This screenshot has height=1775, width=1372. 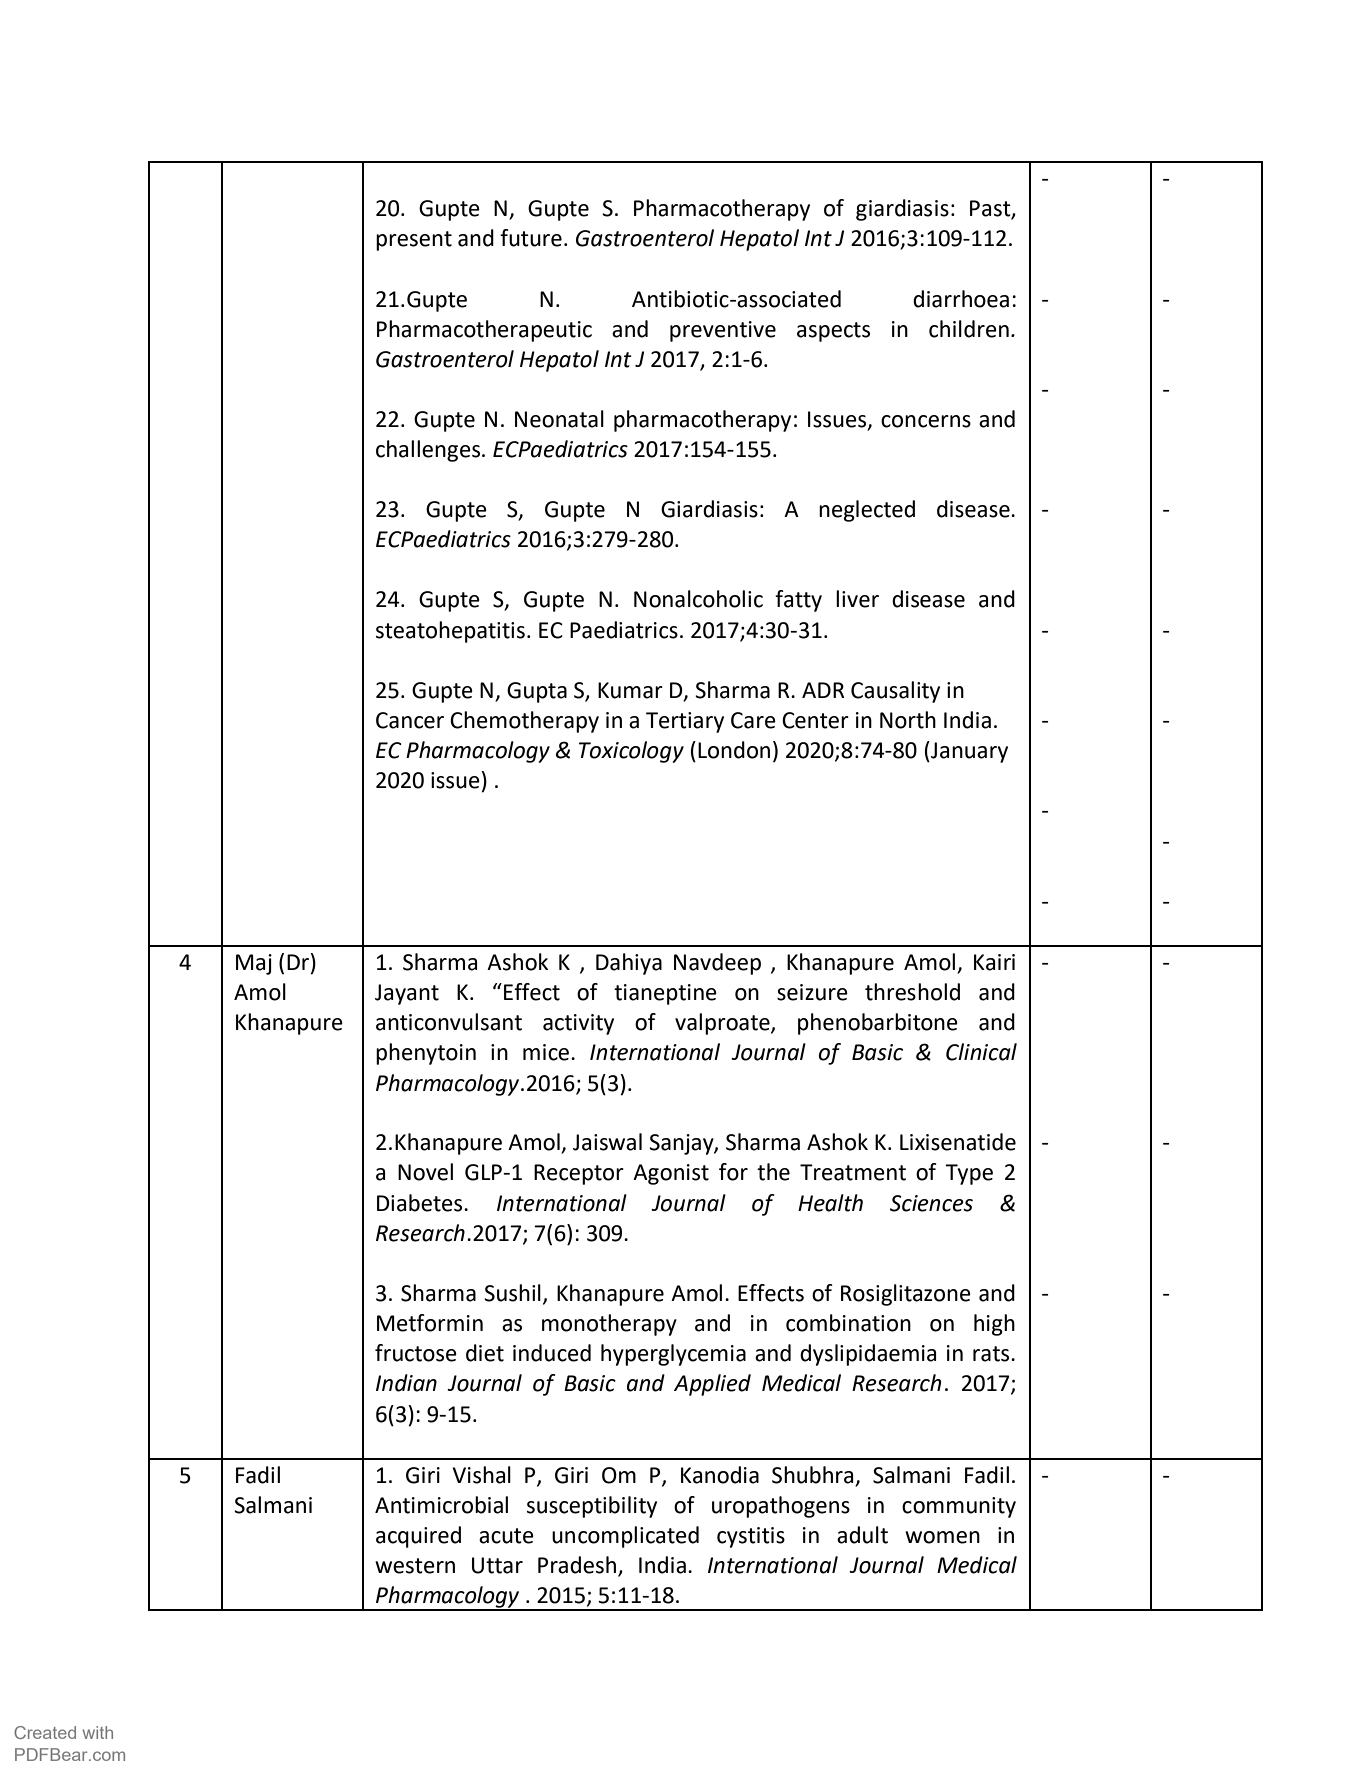 I want to click on Cancer, so click(x=410, y=720).
